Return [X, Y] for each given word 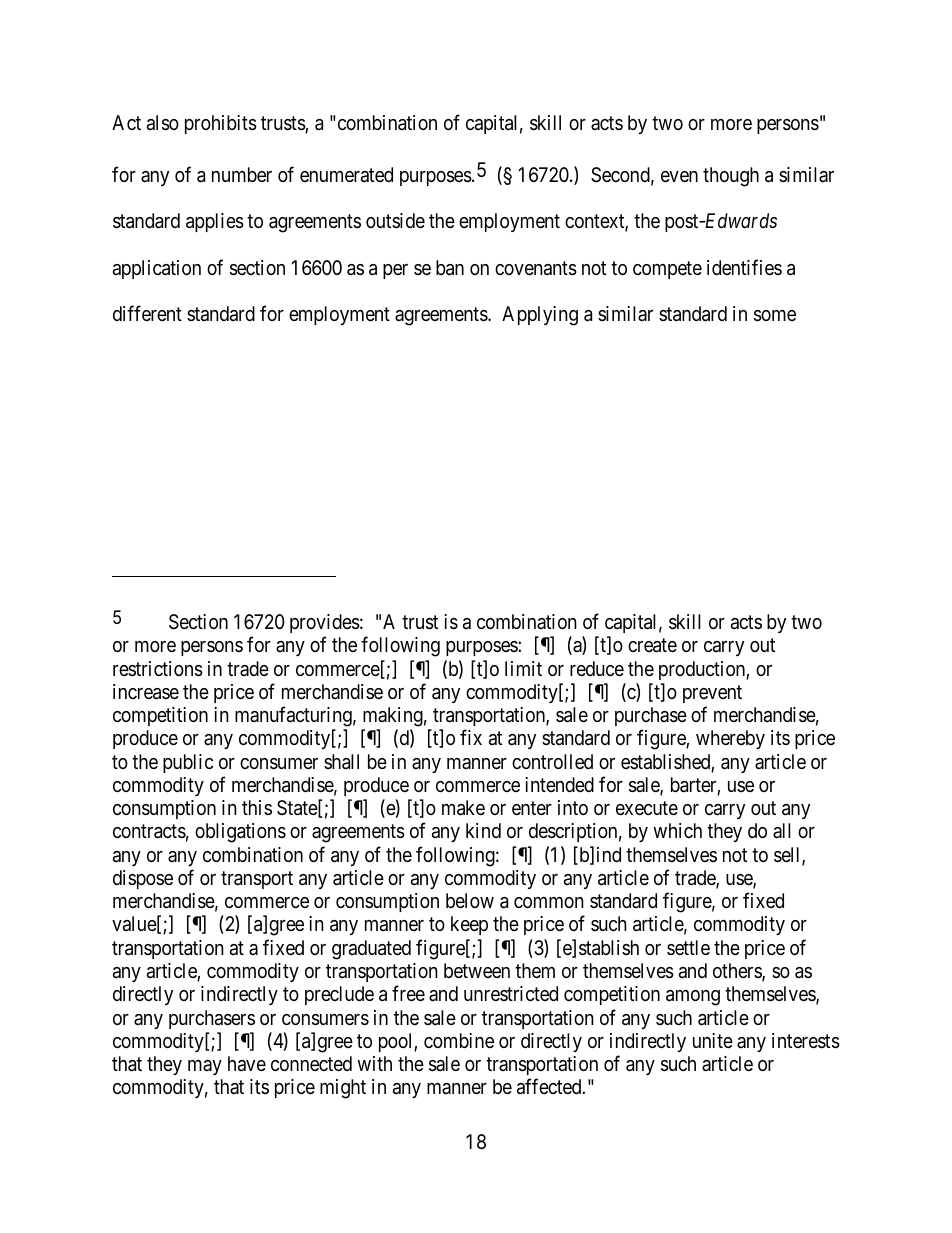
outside [395, 220]
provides [325, 623]
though [731, 177]
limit [523, 668]
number [242, 174]
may [205, 1067]
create [652, 645]
